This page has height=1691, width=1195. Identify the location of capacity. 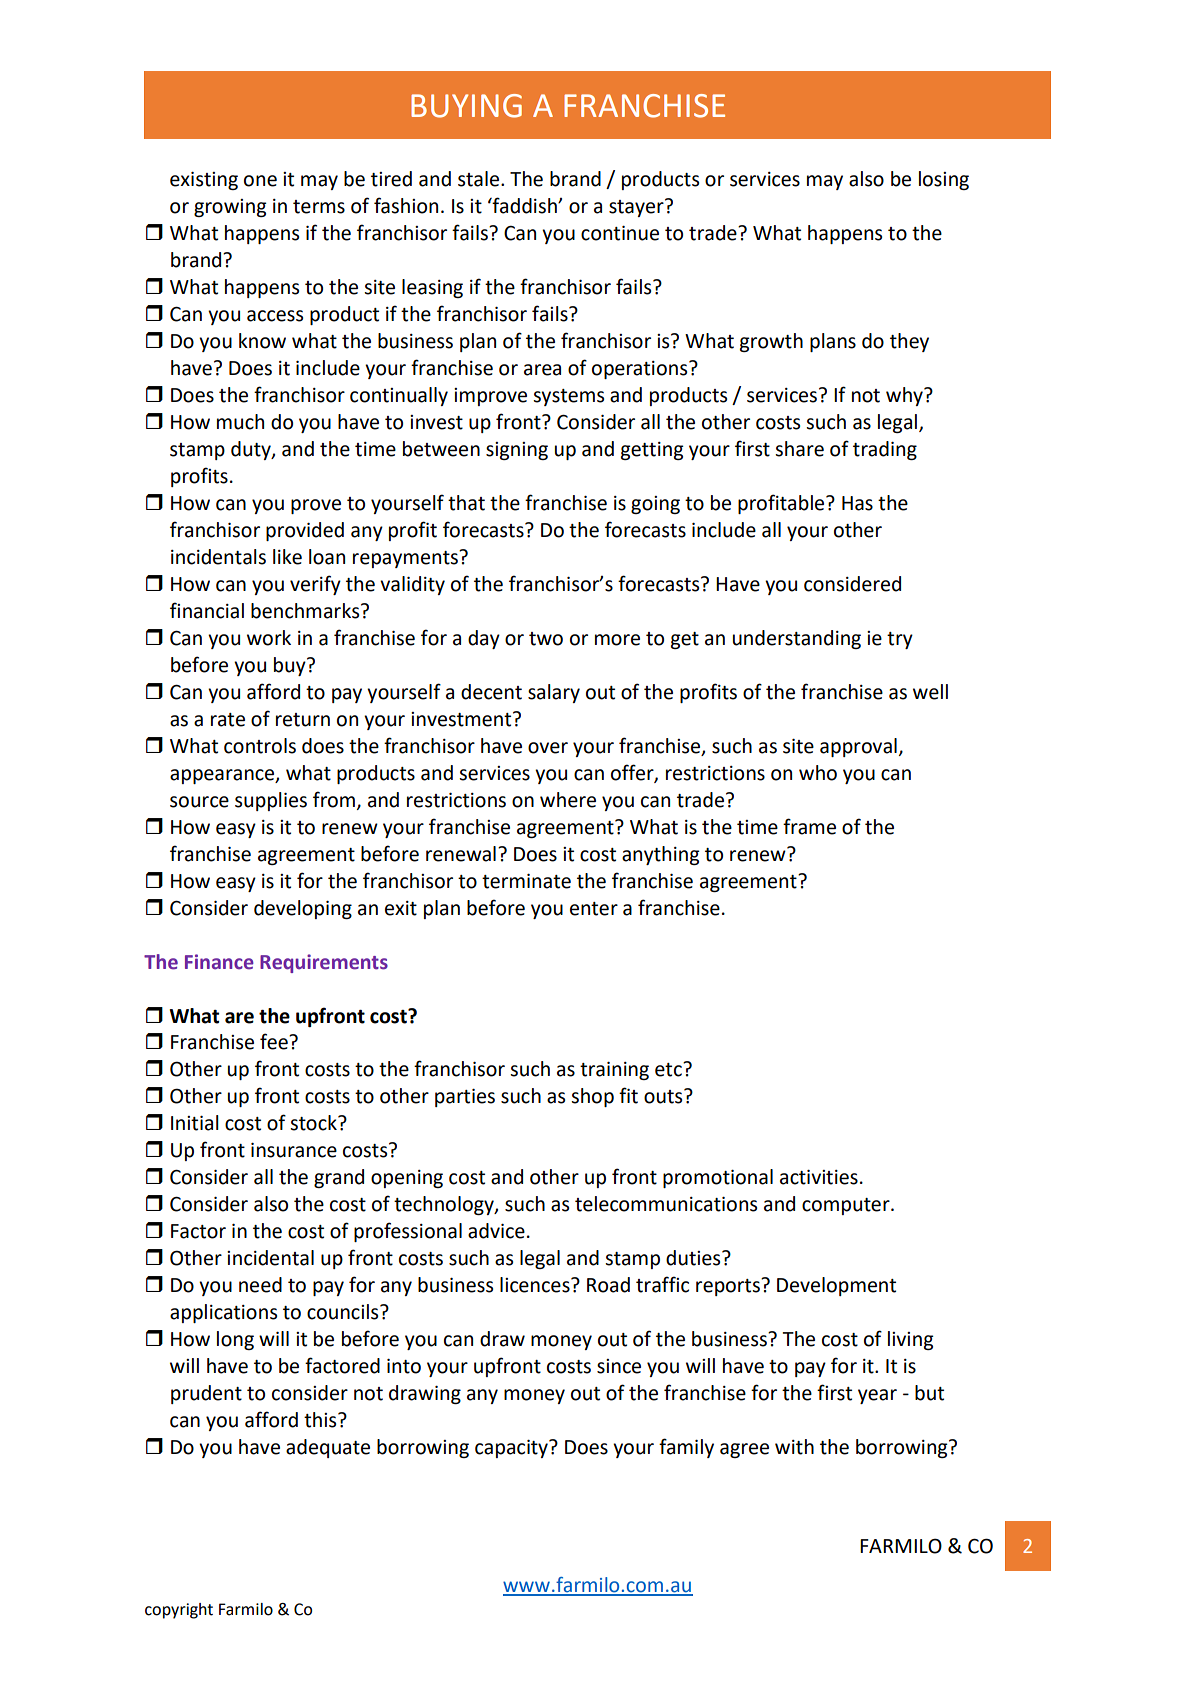
(512, 1449).
